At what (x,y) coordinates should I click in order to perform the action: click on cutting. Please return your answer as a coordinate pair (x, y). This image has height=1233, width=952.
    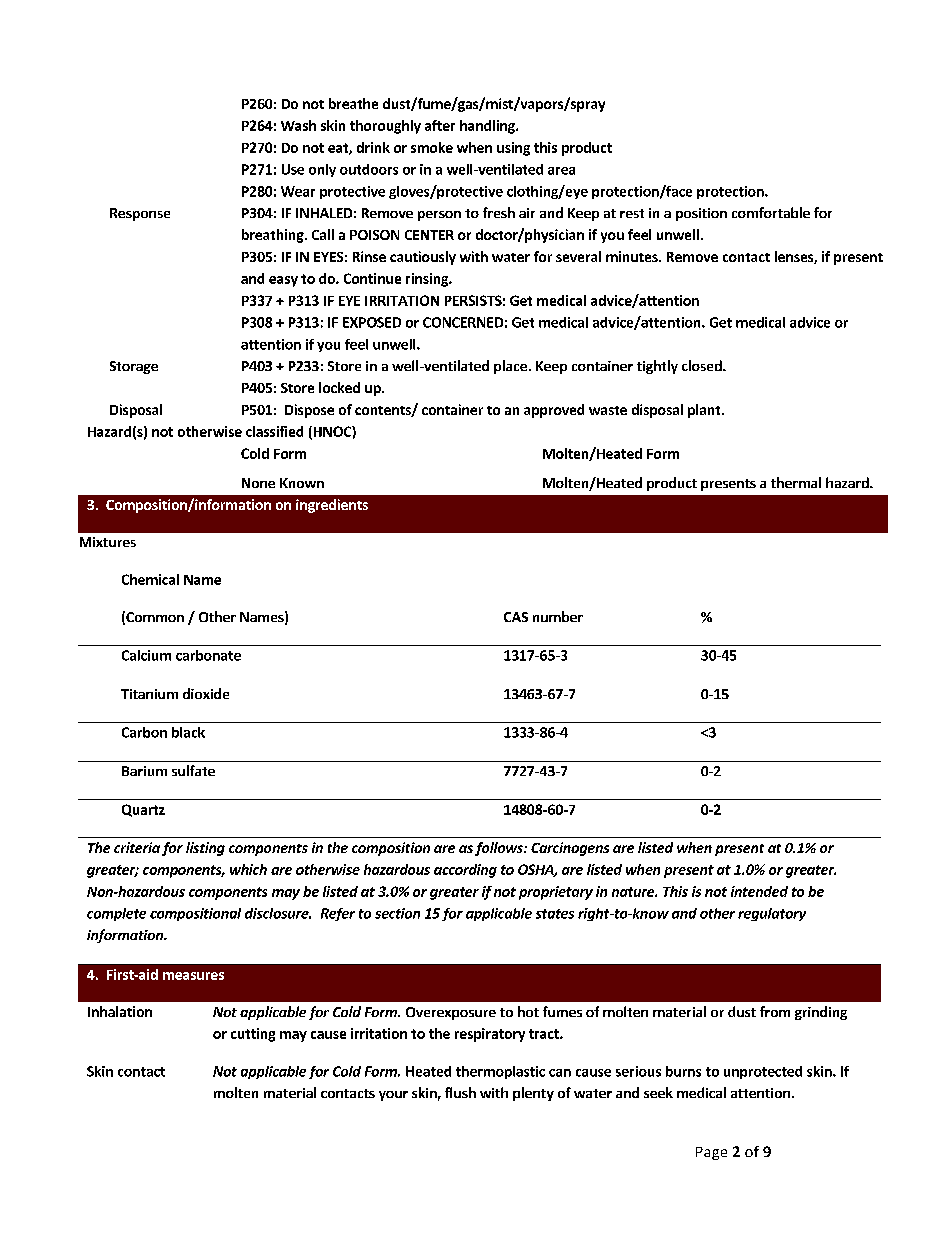
    Looking at the image, I should click on (253, 1035).
